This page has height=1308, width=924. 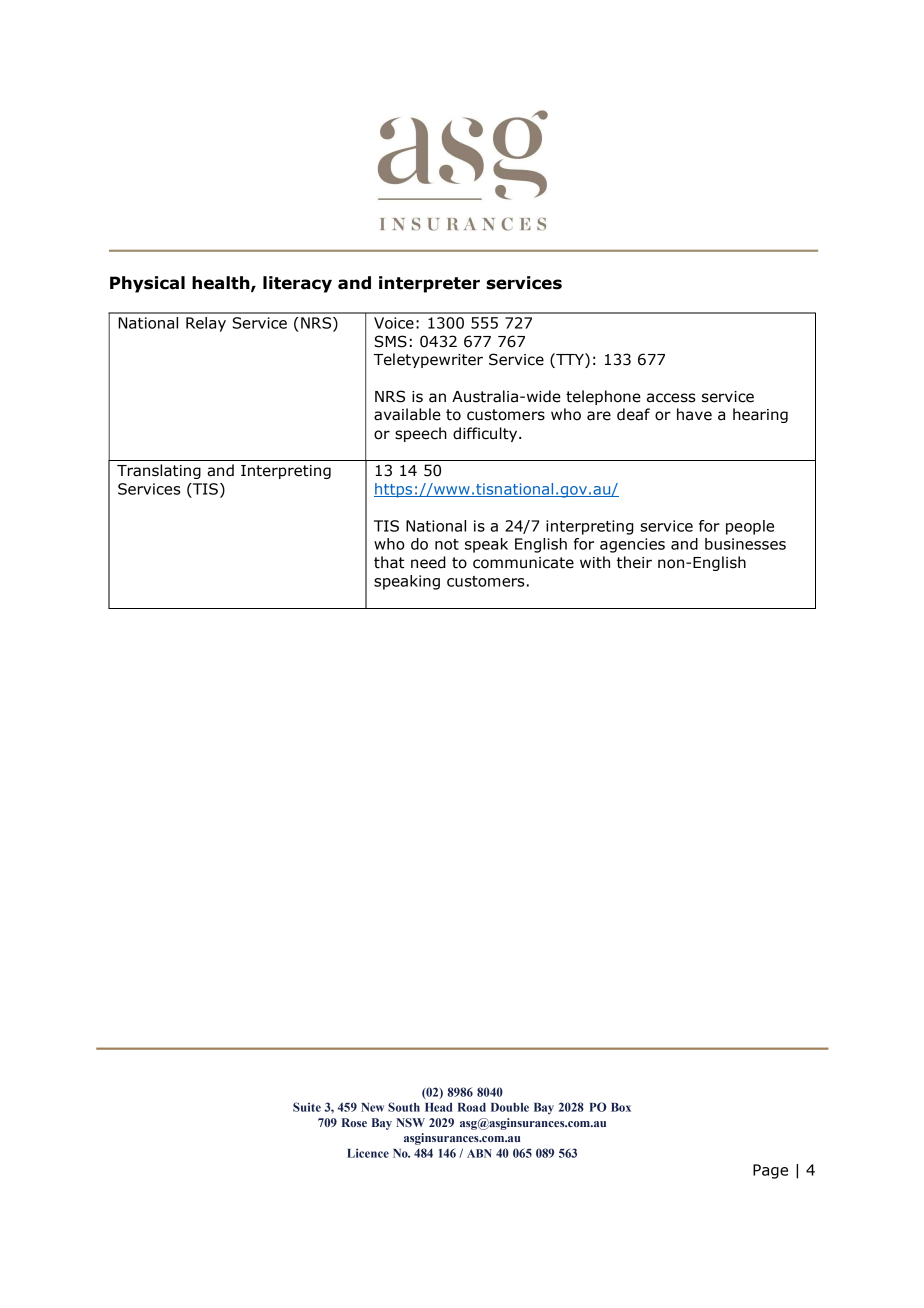 I want to click on access, so click(x=671, y=398).
